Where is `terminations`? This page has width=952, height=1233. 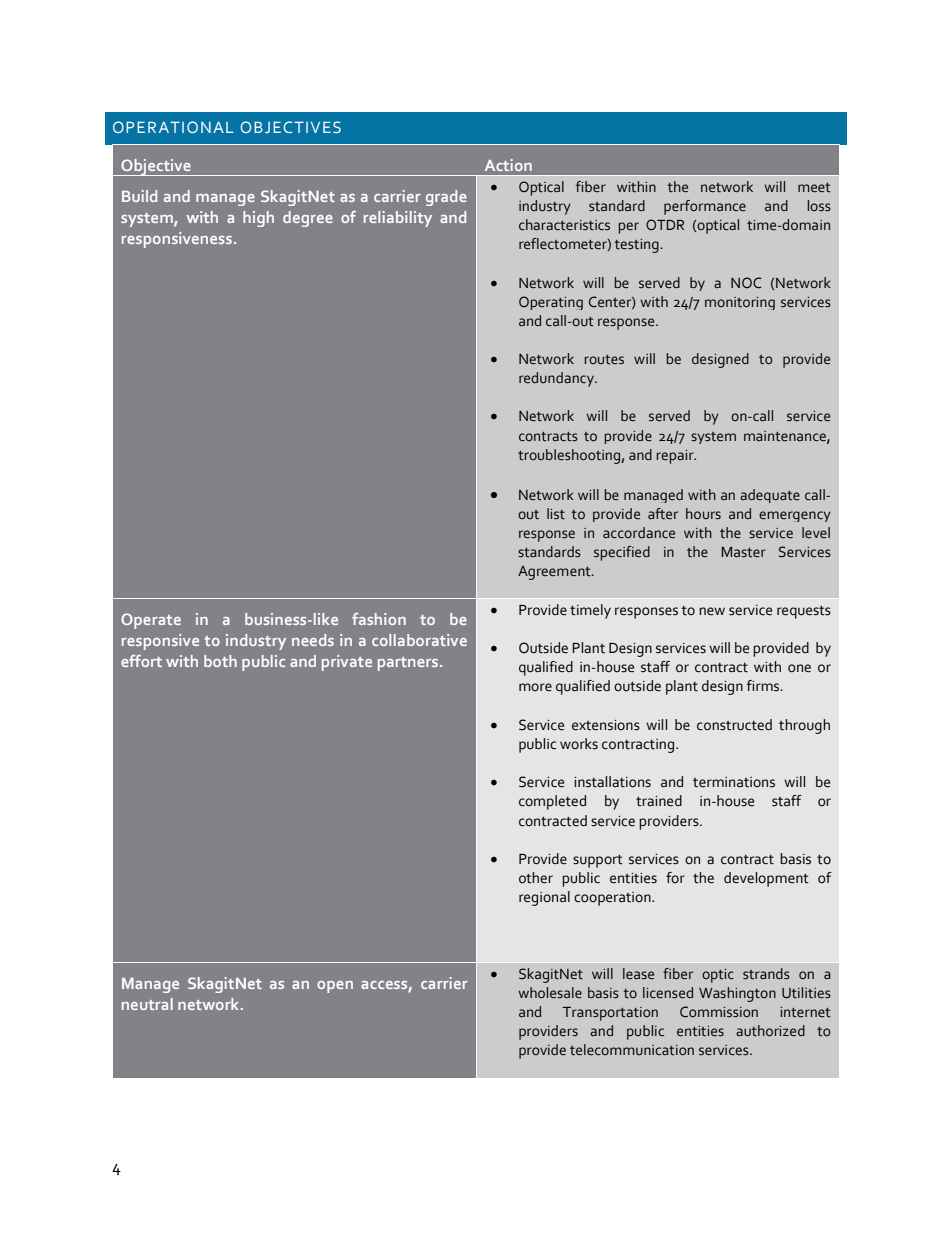 terminations is located at coordinates (734, 782).
